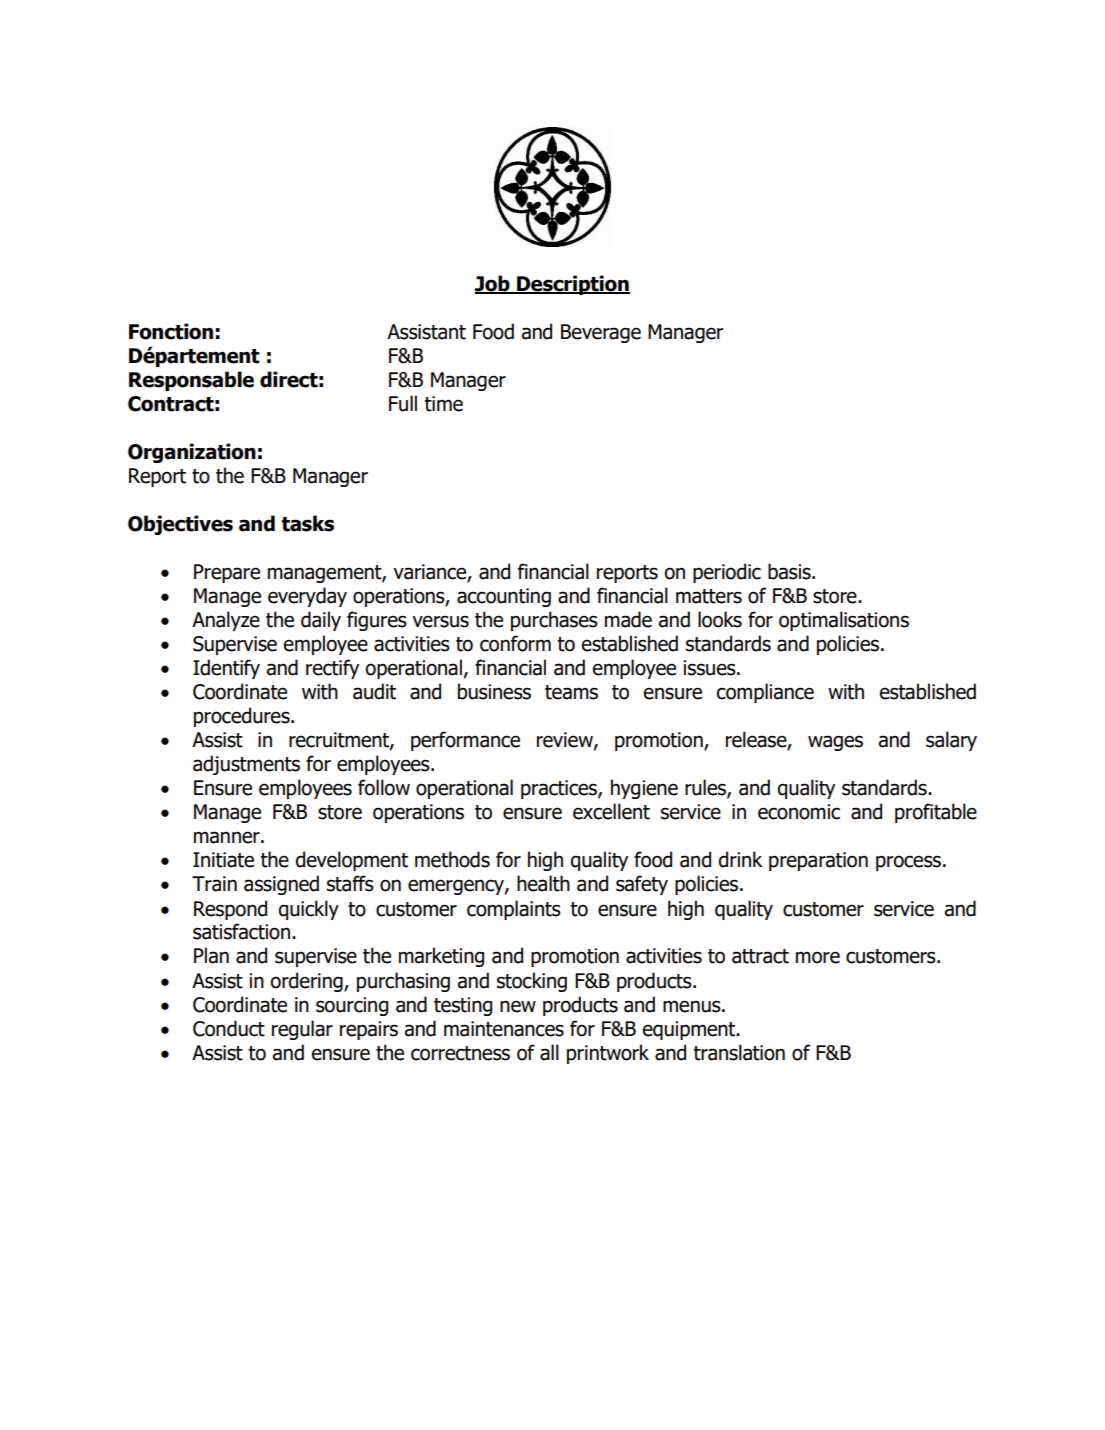 The width and height of the screenshot is (1105, 1430). I want to click on regular, so click(302, 1030).
